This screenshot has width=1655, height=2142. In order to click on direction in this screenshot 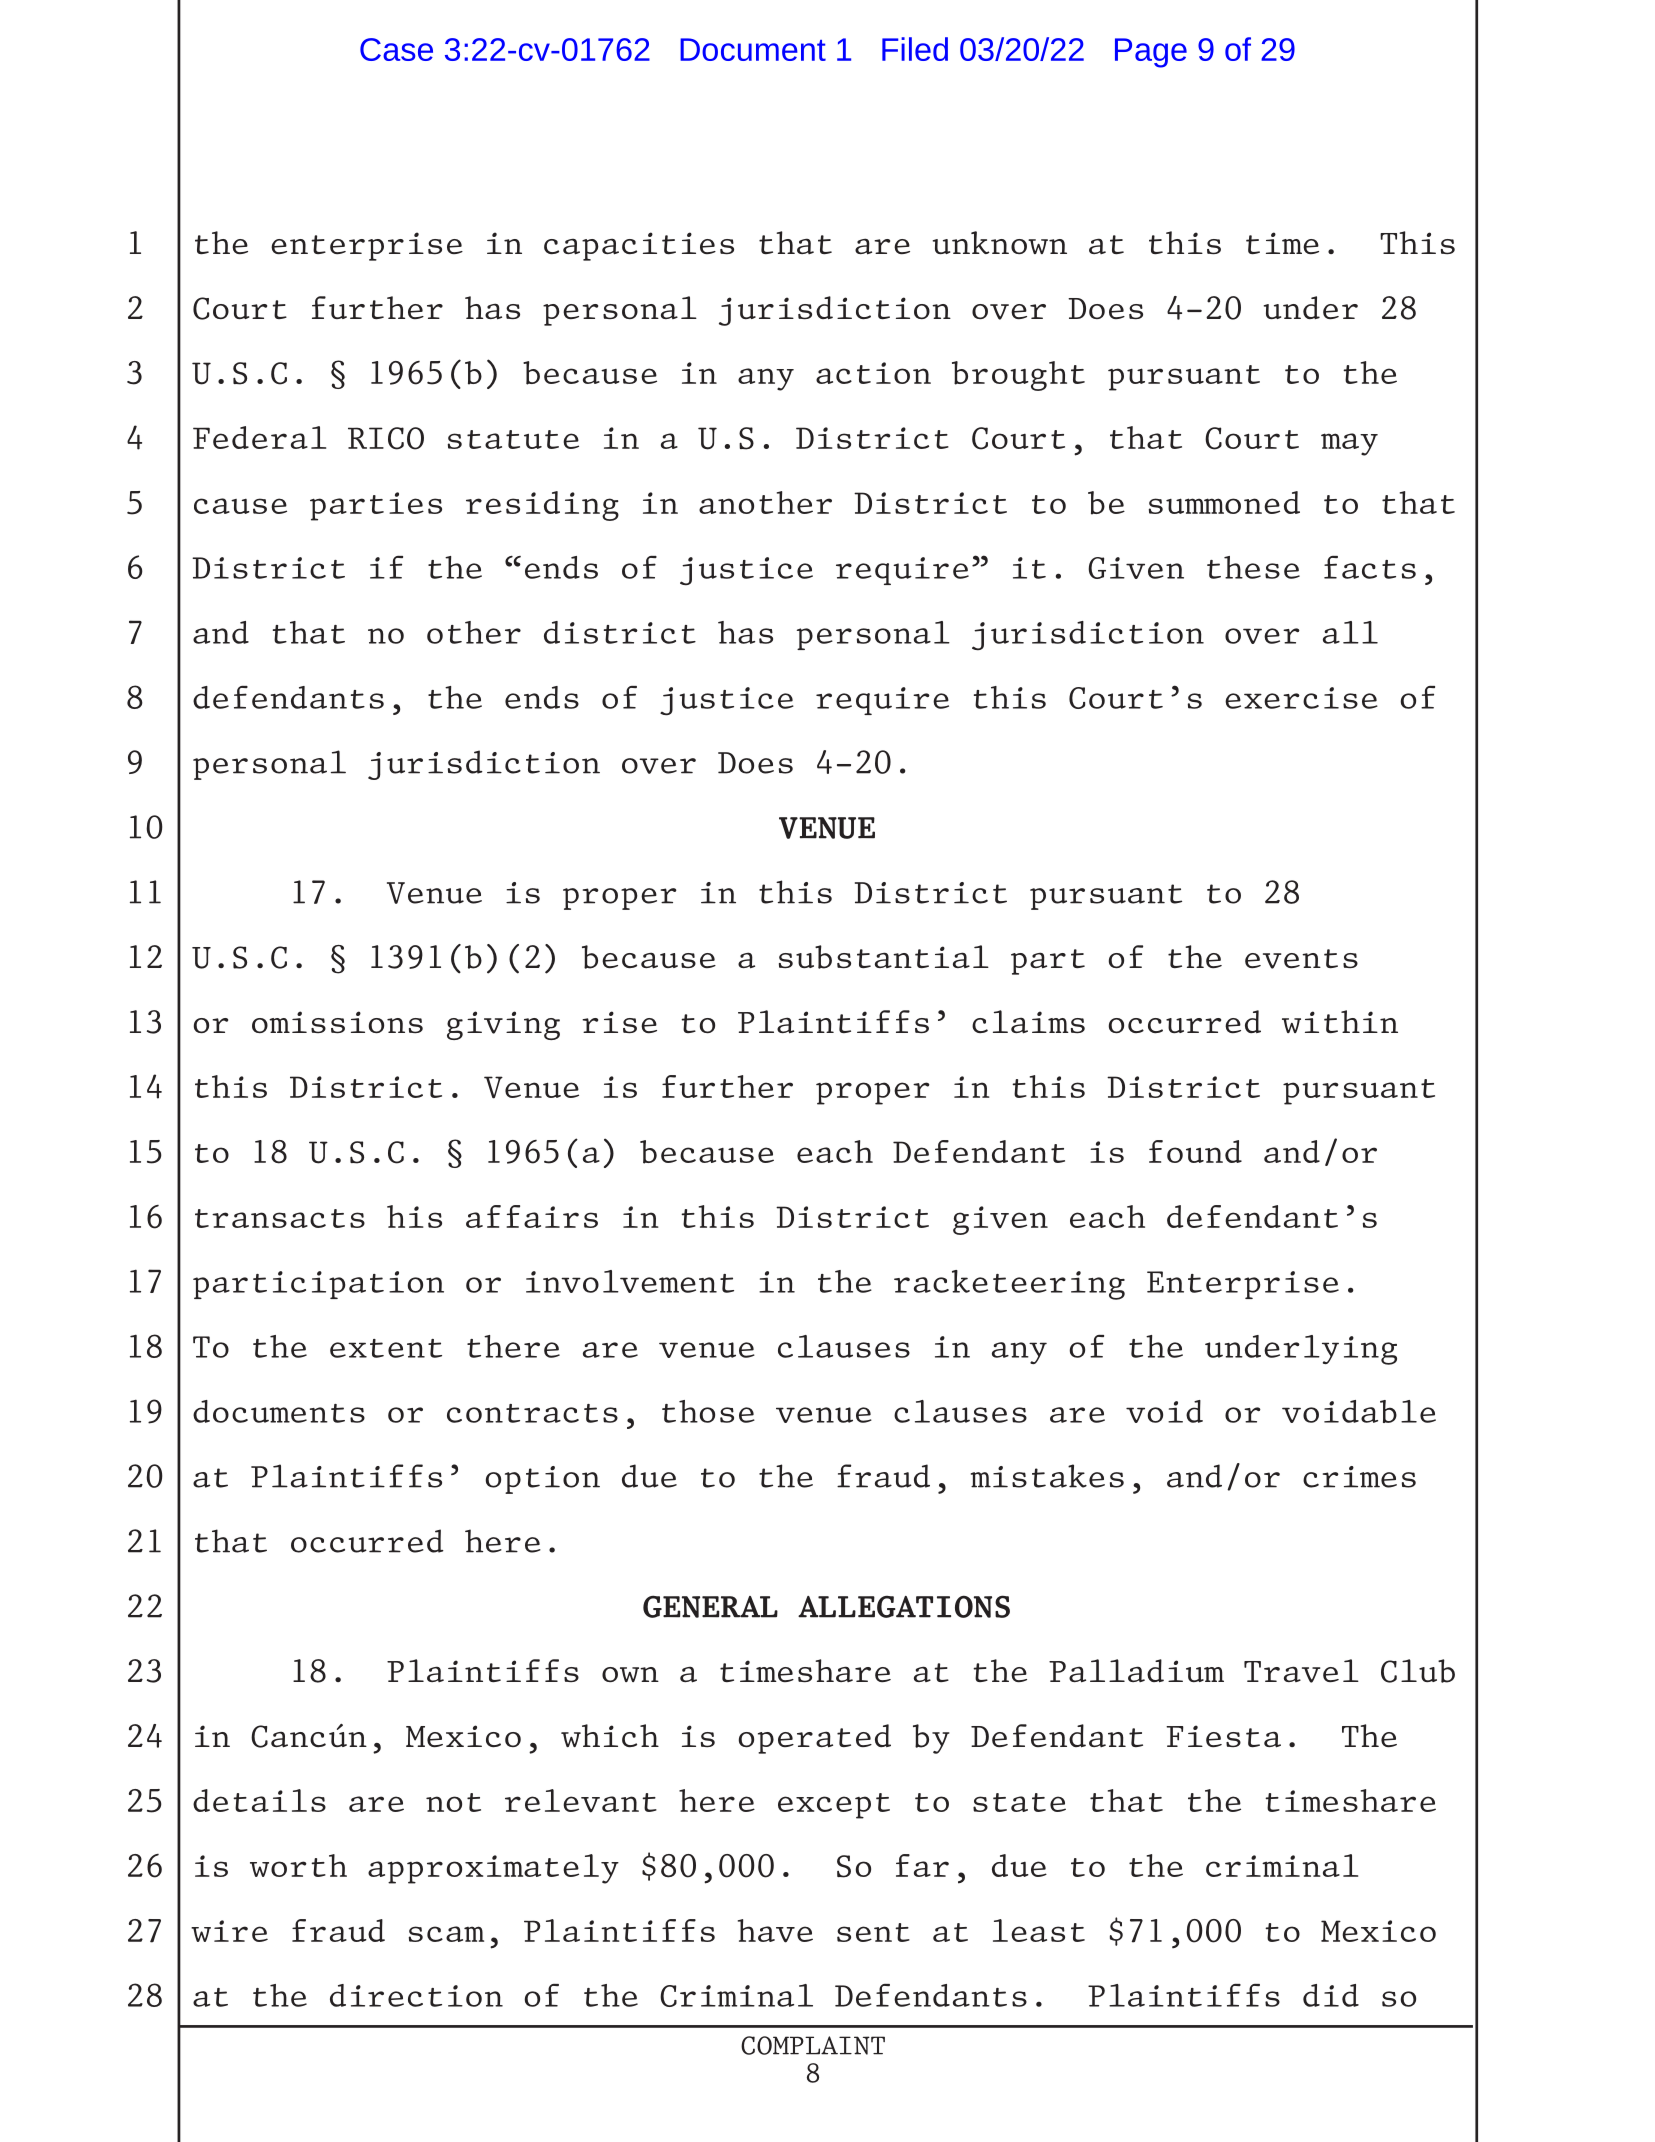, I will do `click(416, 1995)`.
